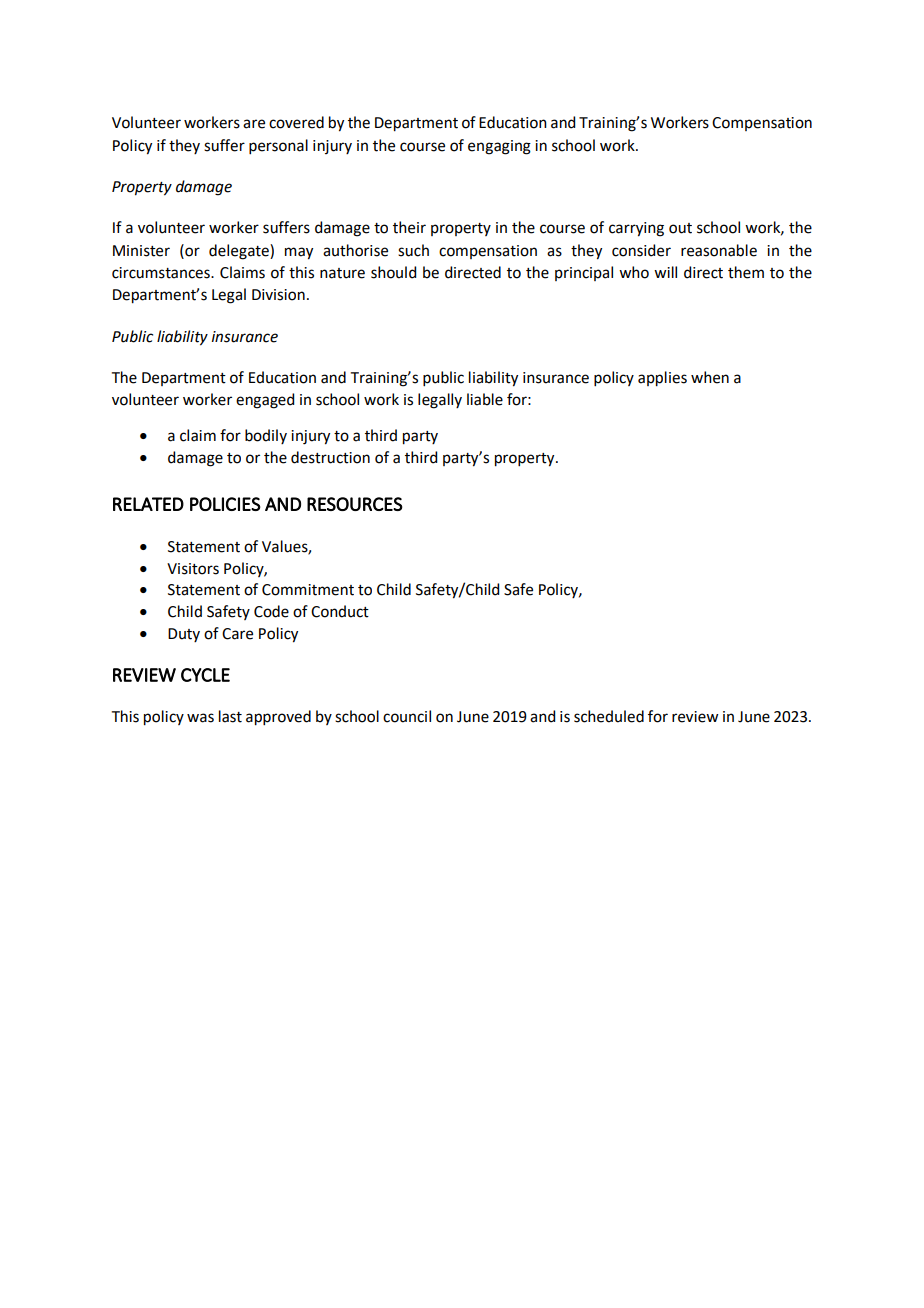 The image size is (924, 1308). What do you see at coordinates (499, 147) in the page?
I see `engaging` at bounding box center [499, 147].
